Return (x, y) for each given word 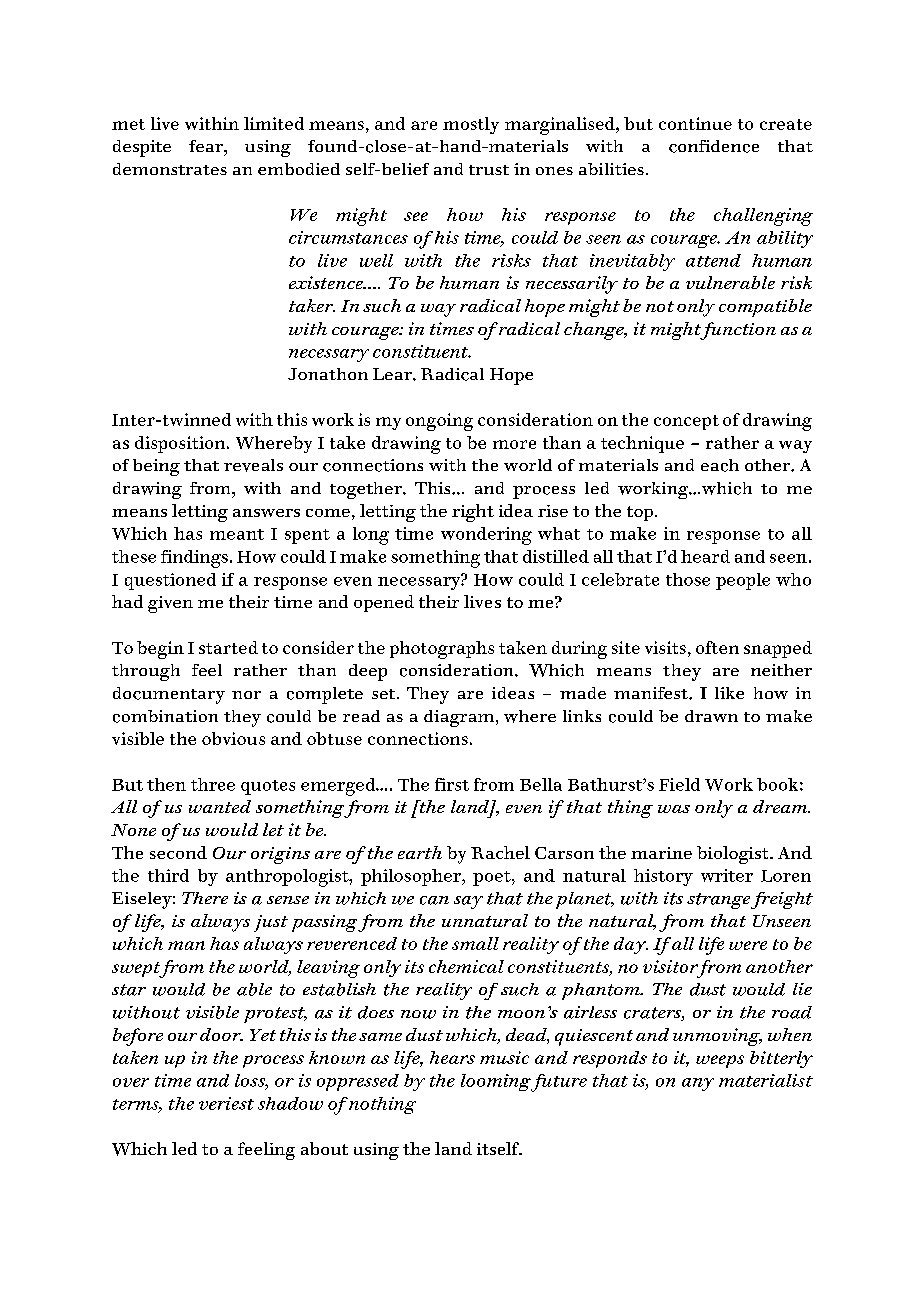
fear (207, 146)
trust (489, 170)
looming (496, 1082)
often (717, 647)
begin (160, 650)
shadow (290, 1103)
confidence (714, 146)
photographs (442, 650)
